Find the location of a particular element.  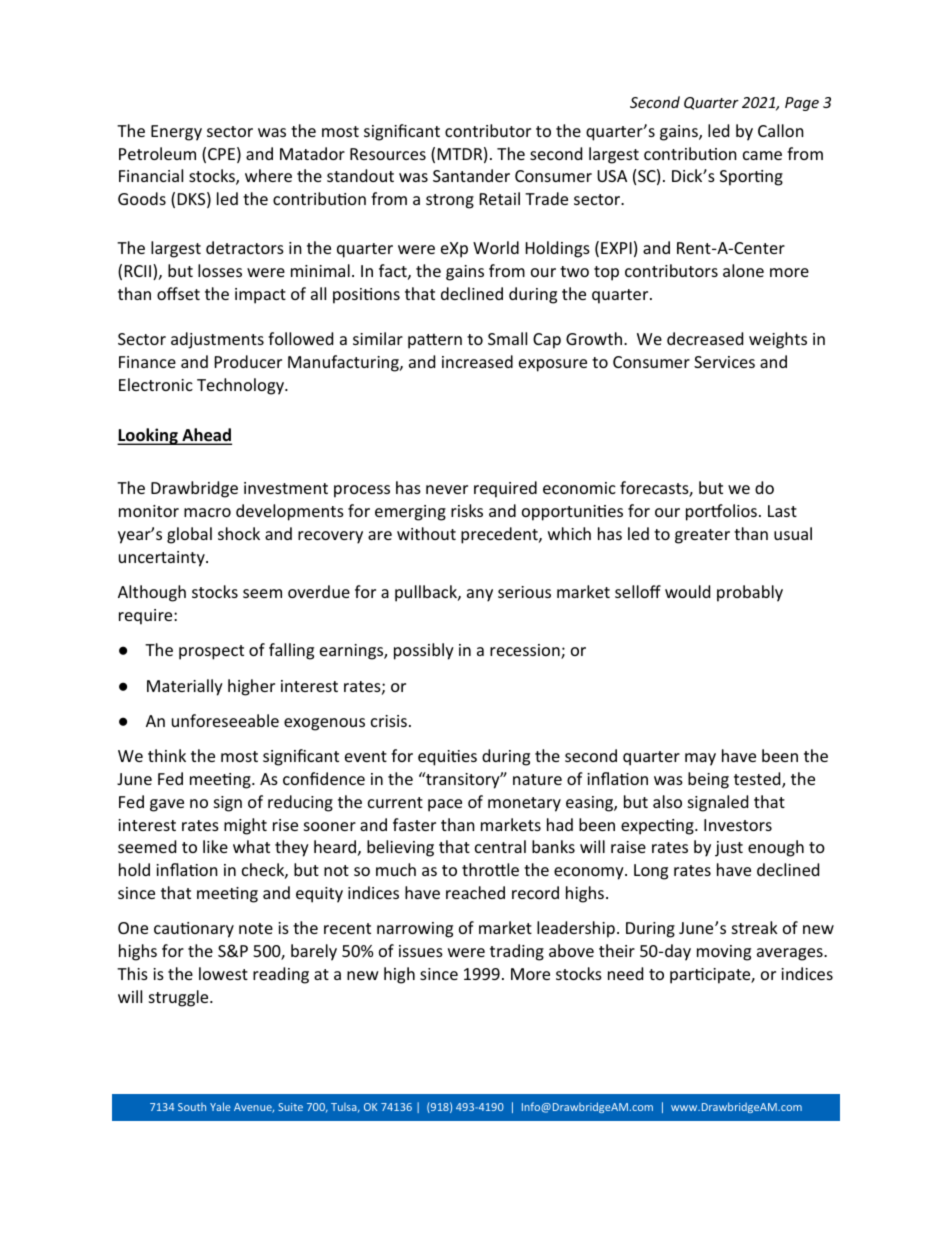

any is located at coordinates (480, 595).
